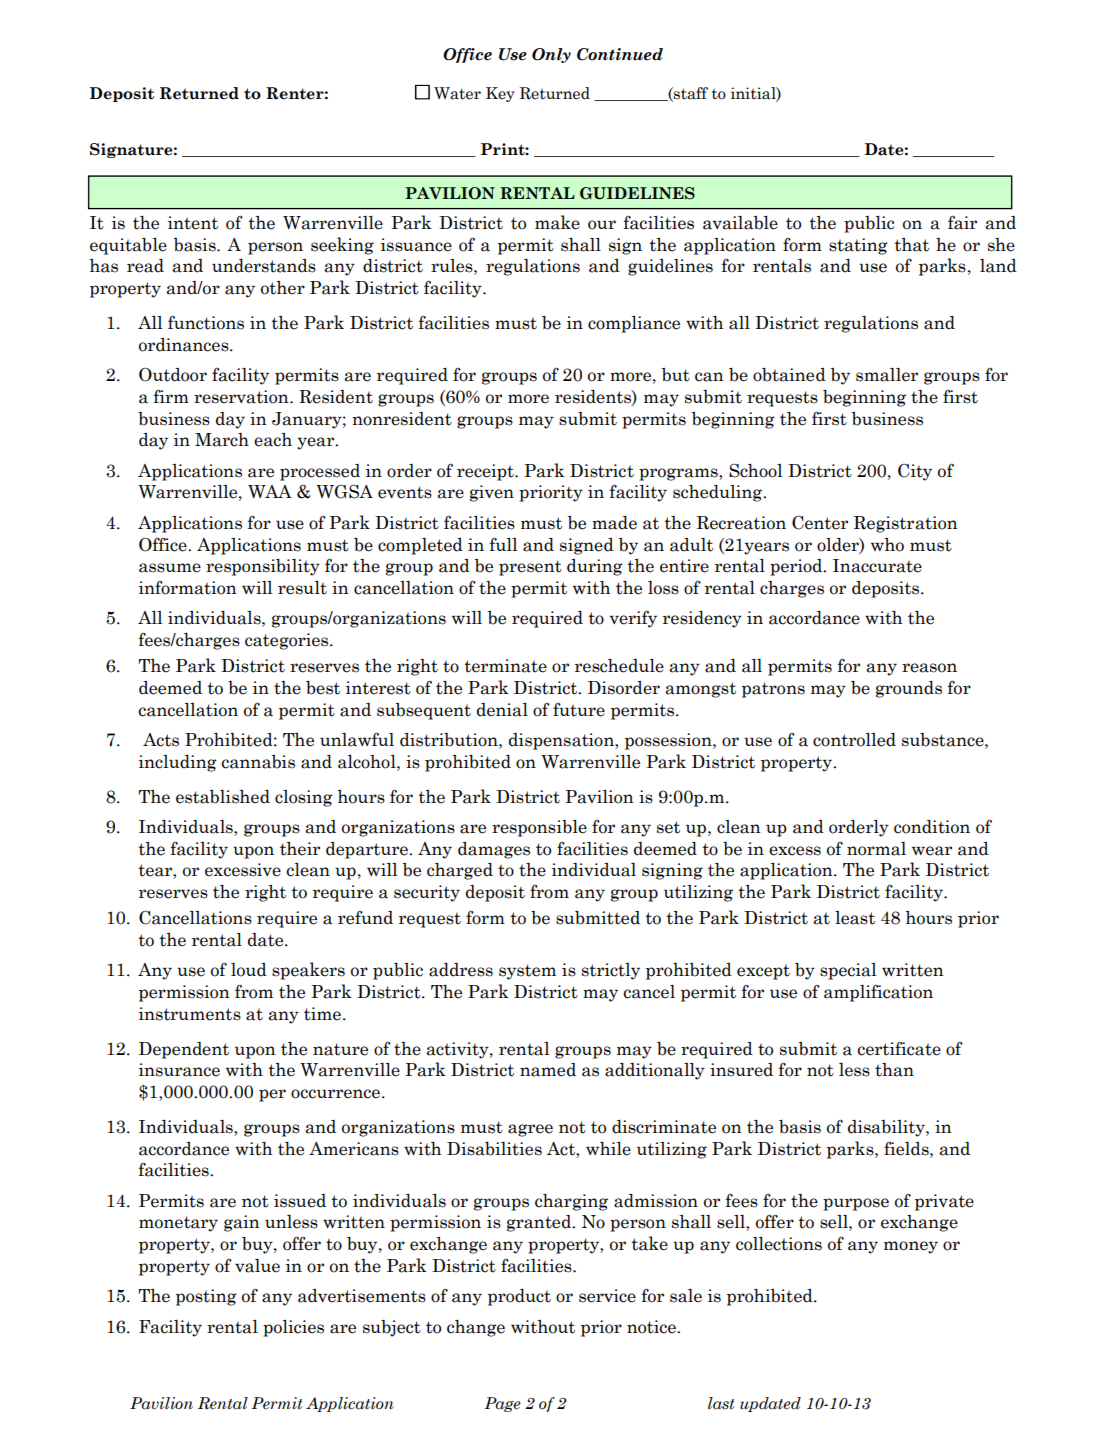 Image resolution: width=1106 pixels, height=1431 pixels. I want to click on dispensation, so click(562, 741).
